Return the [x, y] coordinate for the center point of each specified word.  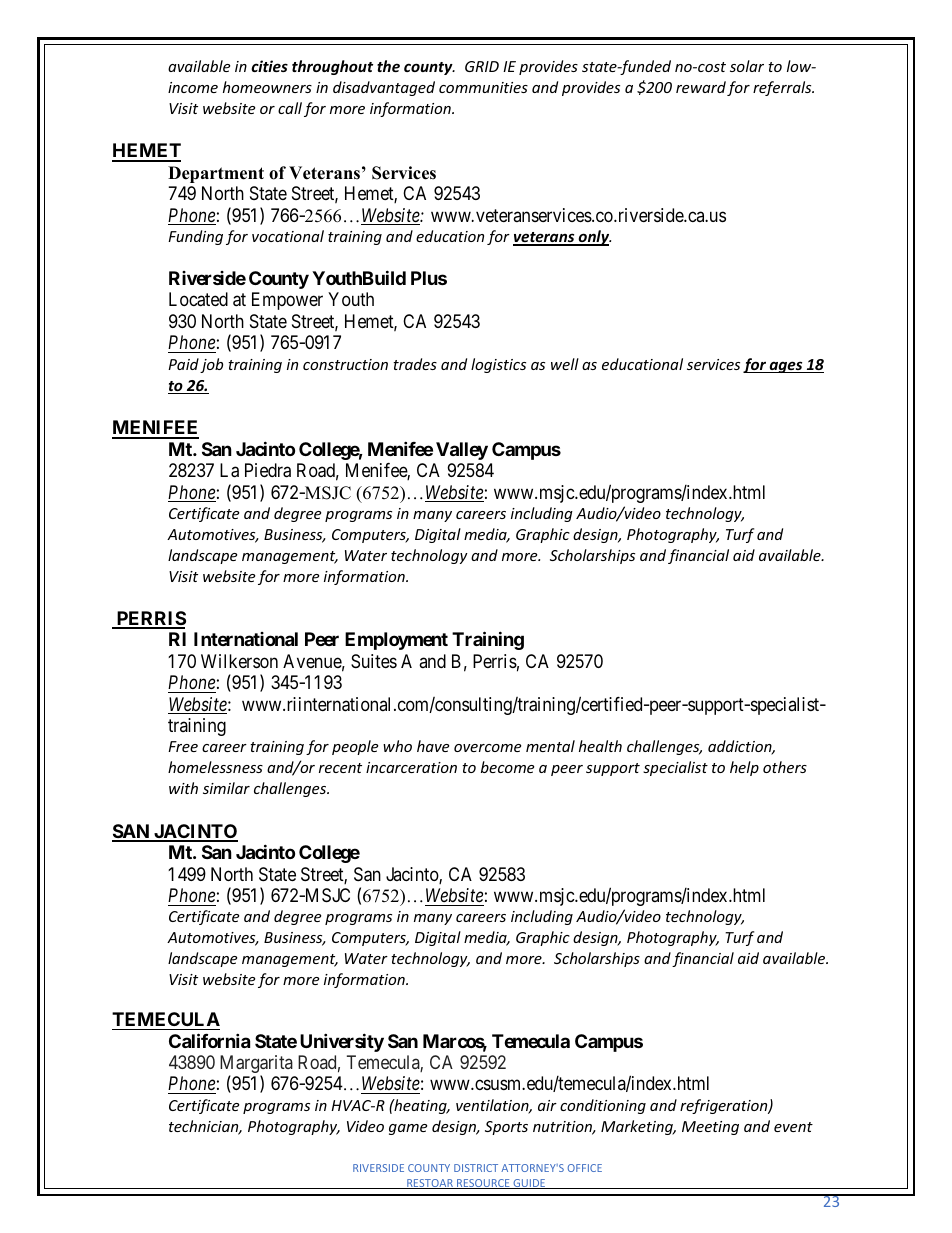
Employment [396, 641]
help [744, 768]
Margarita [256, 1065]
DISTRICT [476, 1168]
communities [483, 87]
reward [701, 87]
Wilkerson [239, 661]
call [290, 108]
